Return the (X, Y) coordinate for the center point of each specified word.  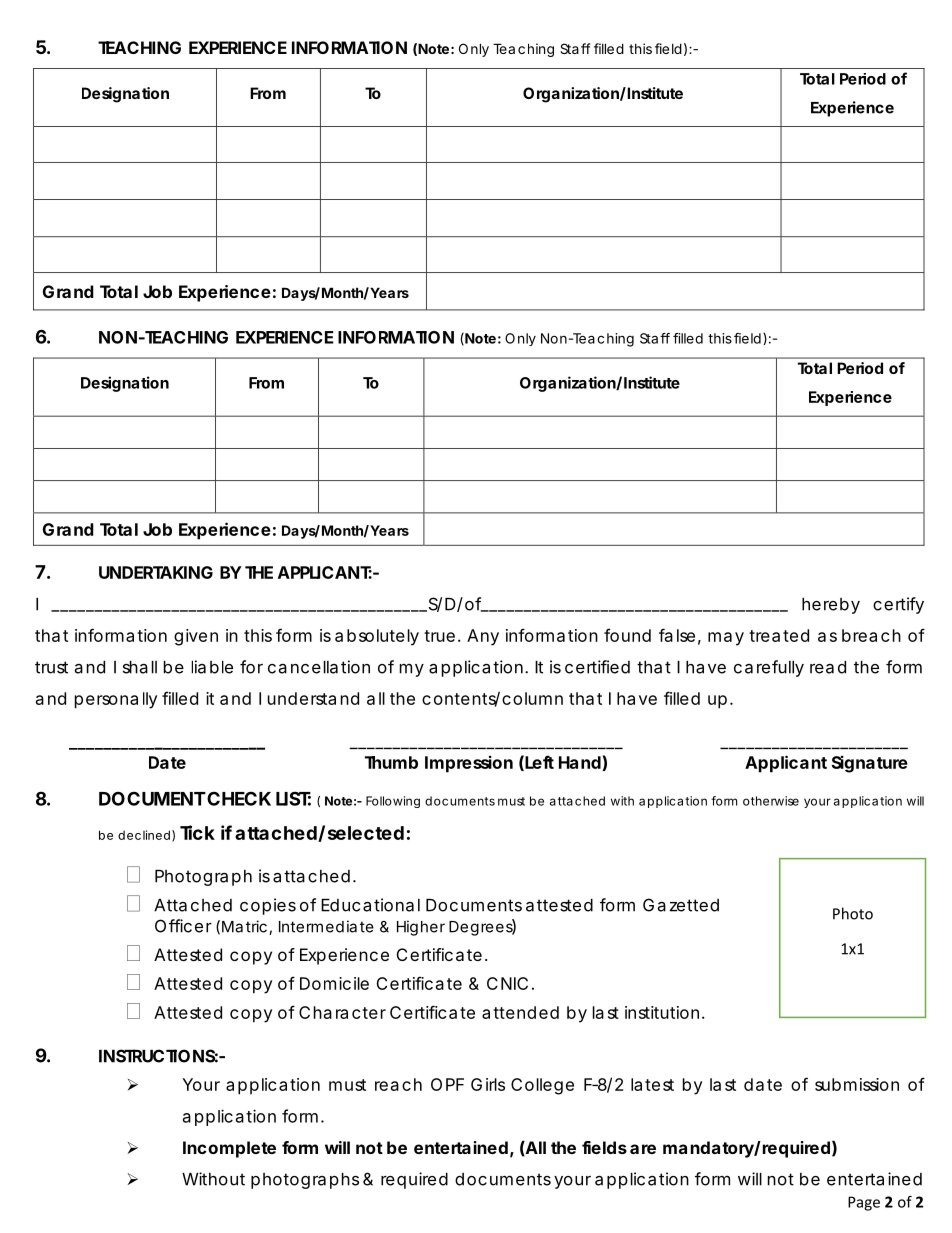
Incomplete (229, 1149)
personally (116, 700)
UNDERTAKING (156, 572)
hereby (831, 606)
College (542, 1086)
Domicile (334, 983)
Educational (370, 905)
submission (857, 1084)
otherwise (771, 801)
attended (520, 1012)
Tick (197, 832)
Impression (469, 764)
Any (483, 637)
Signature (870, 764)
